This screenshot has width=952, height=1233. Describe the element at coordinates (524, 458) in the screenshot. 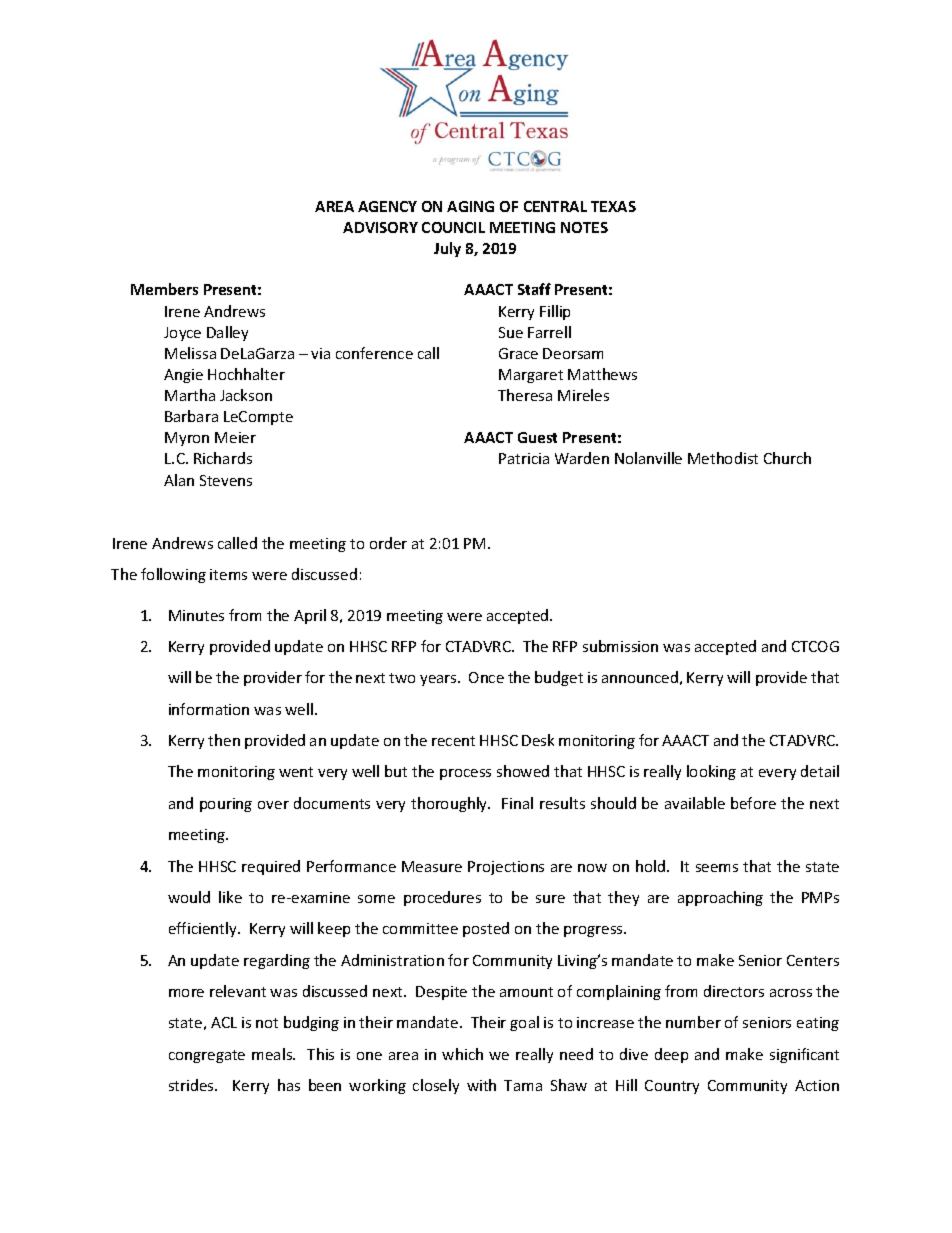

I see `Patricia` at that location.
